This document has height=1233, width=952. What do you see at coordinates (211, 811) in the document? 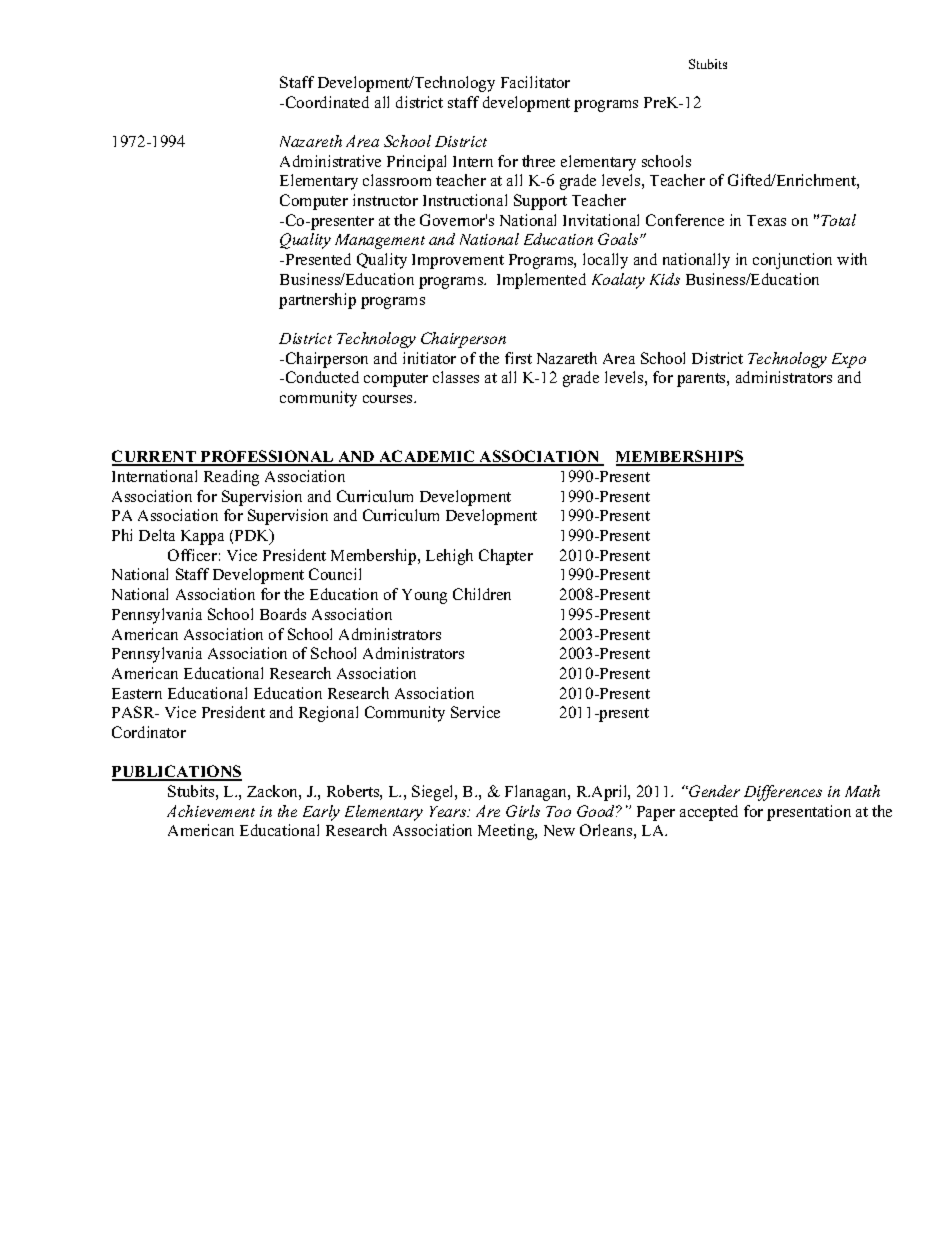
I see `Achievement` at bounding box center [211, 811].
